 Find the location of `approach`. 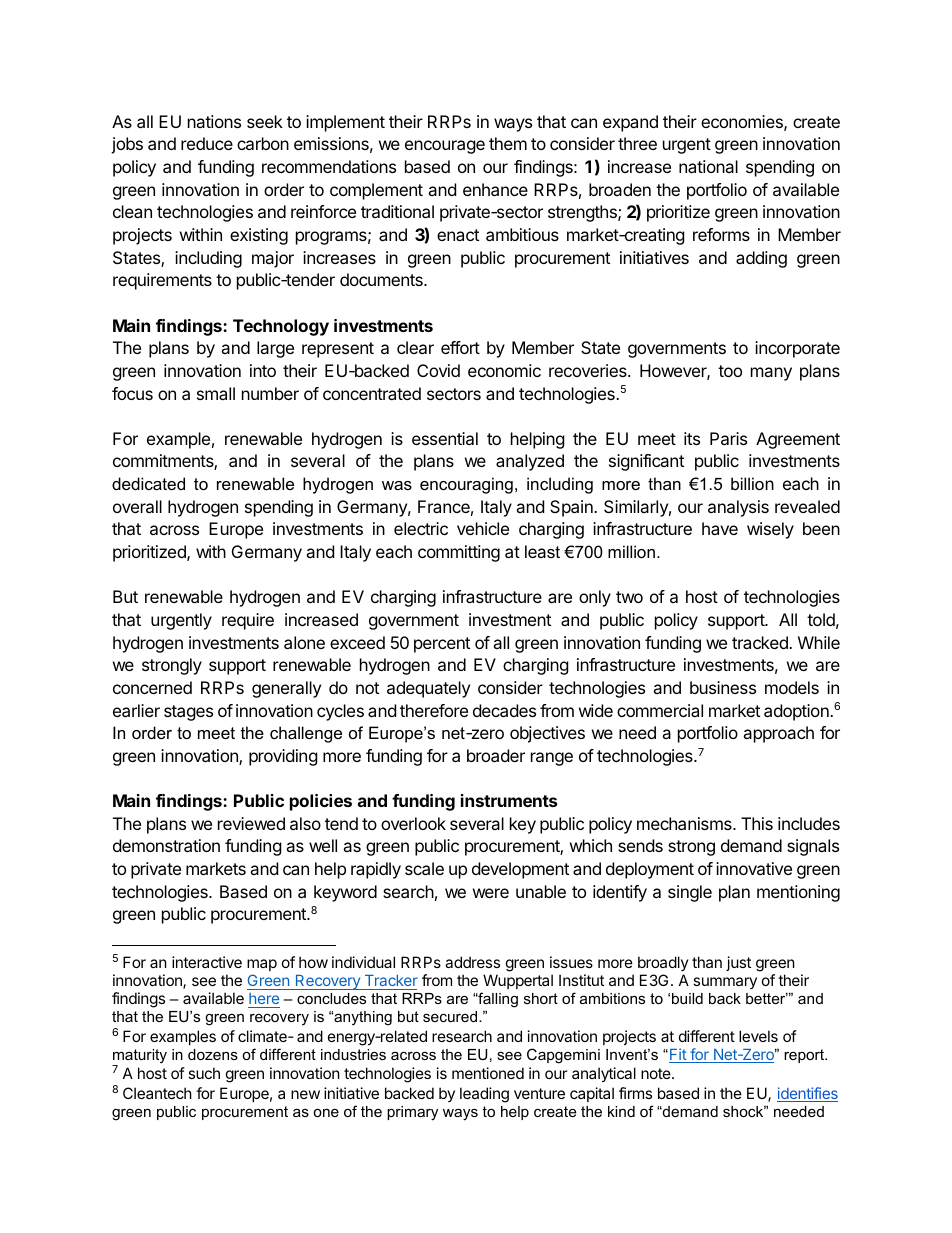

approach is located at coordinates (778, 734).
